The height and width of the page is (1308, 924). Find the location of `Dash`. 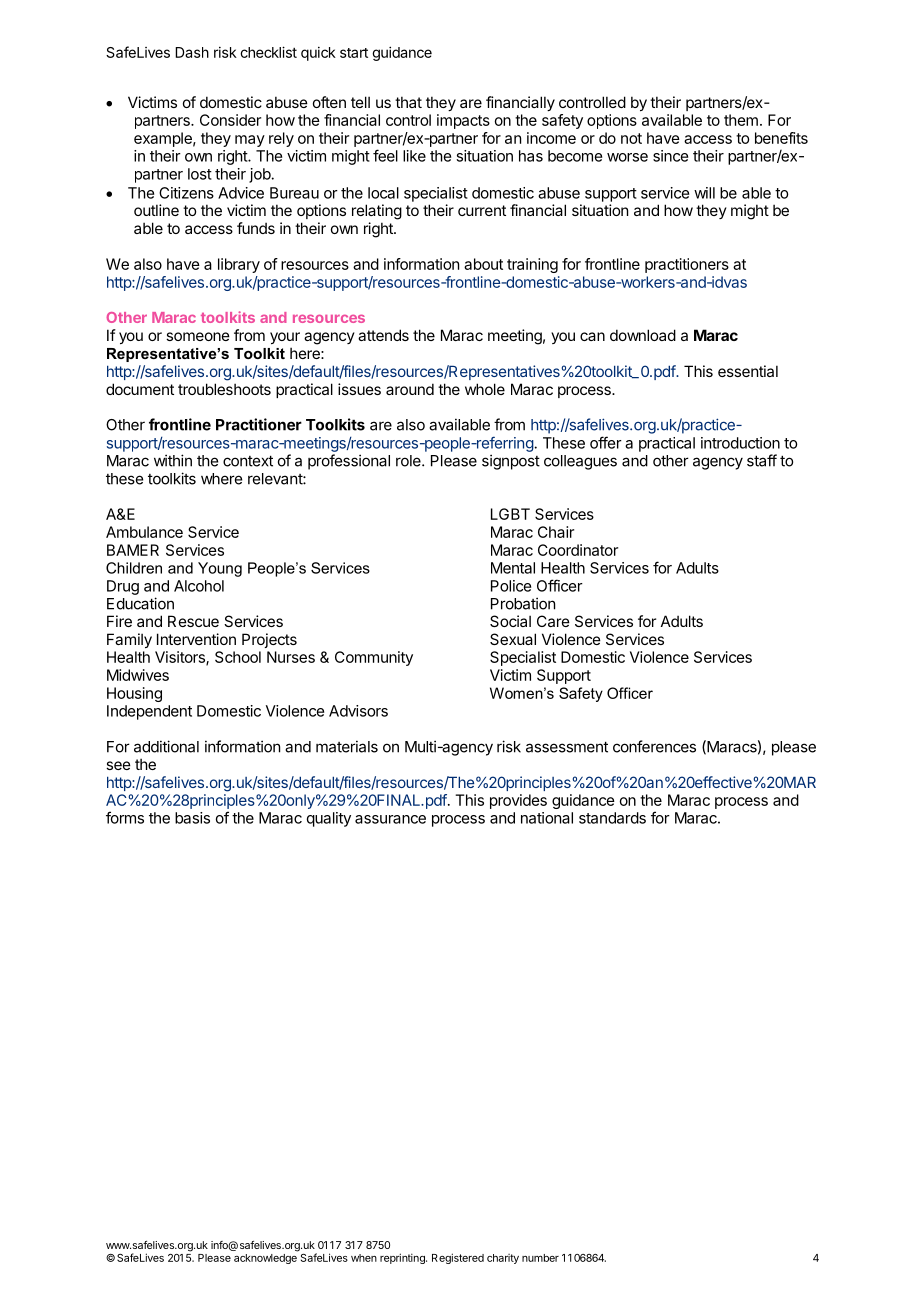

Dash is located at coordinates (192, 52).
